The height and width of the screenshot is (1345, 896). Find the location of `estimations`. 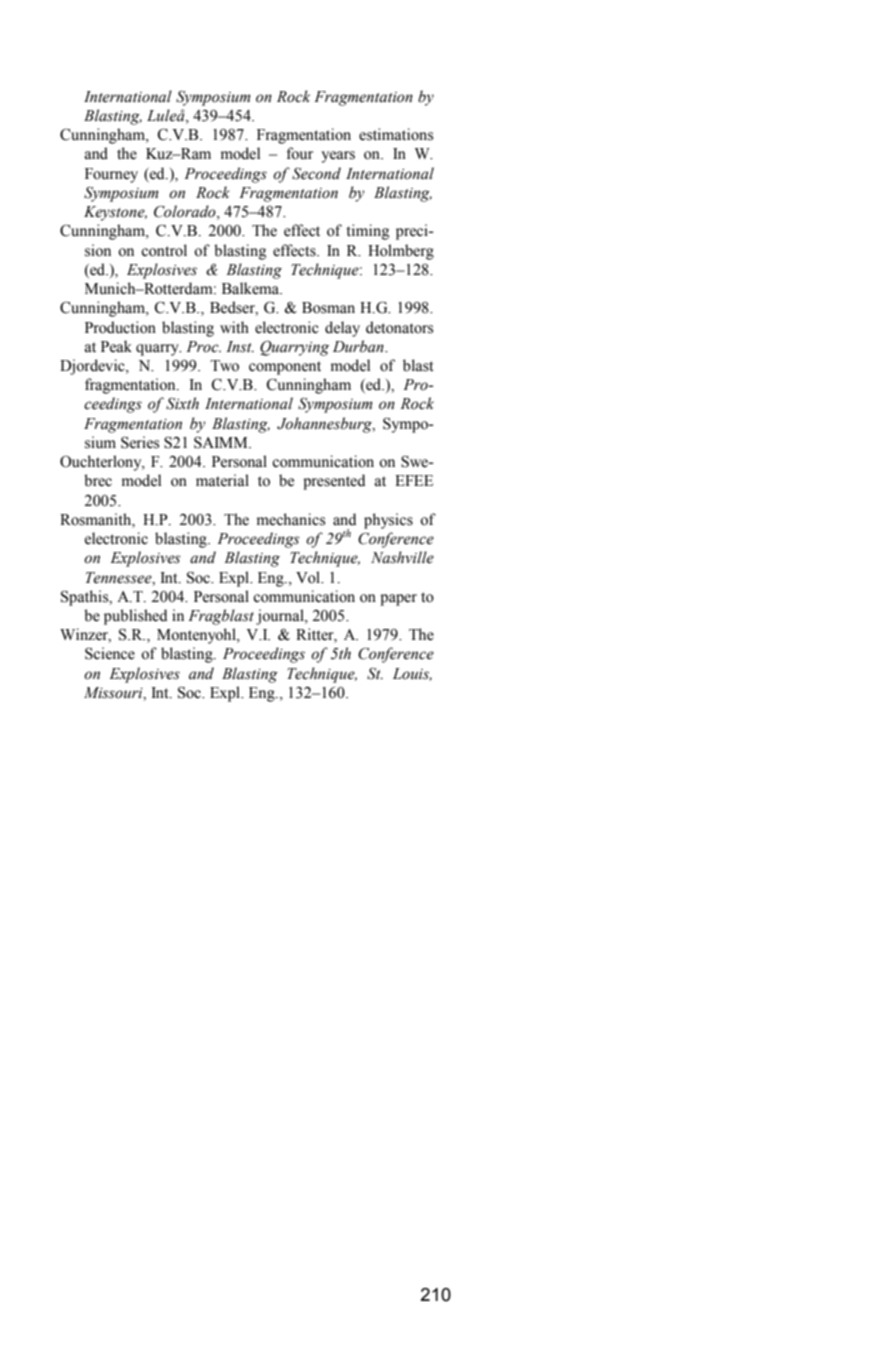

estimations is located at coordinates (396, 134).
